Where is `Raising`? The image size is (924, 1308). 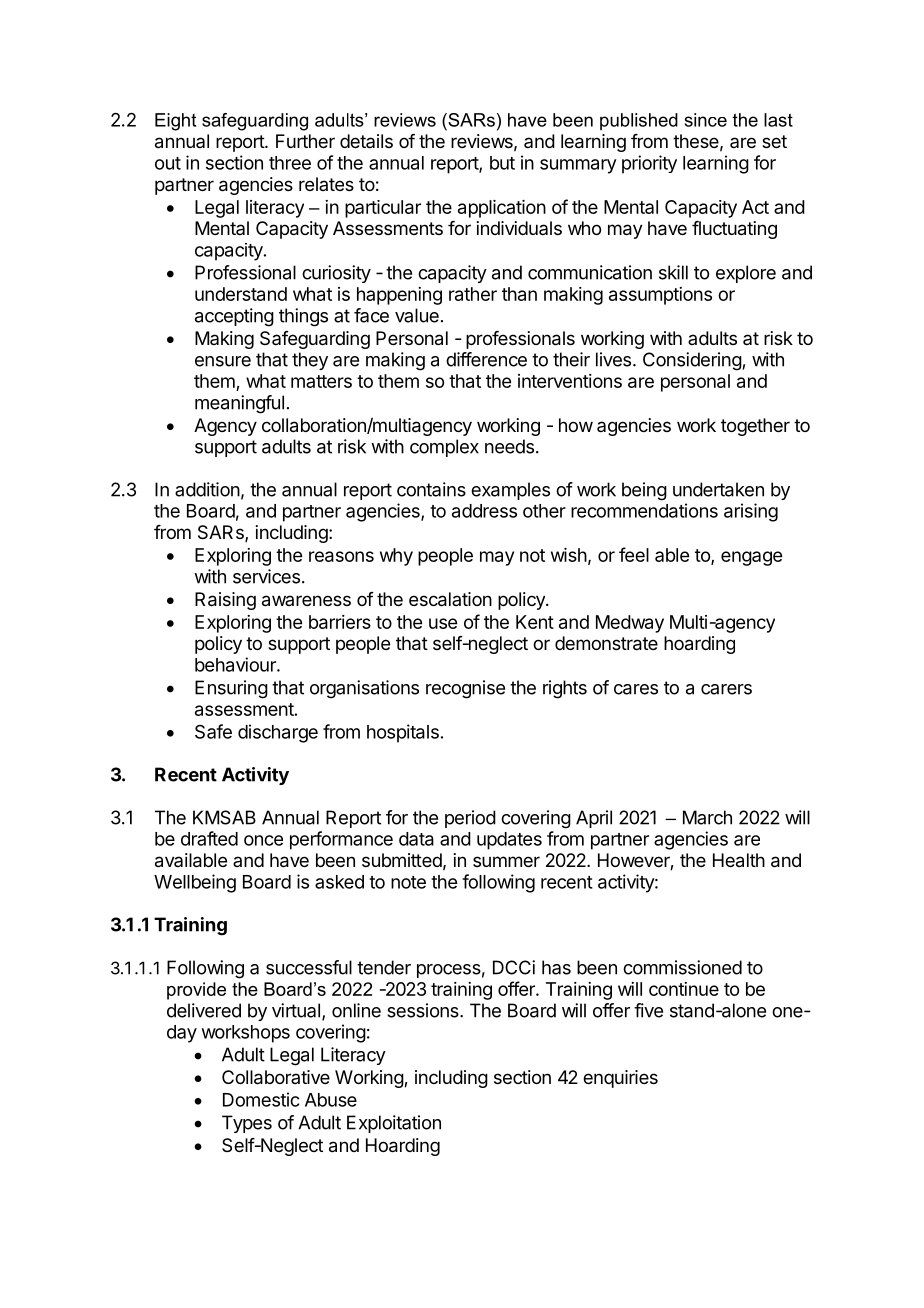 Raising is located at coordinates (225, 601).
